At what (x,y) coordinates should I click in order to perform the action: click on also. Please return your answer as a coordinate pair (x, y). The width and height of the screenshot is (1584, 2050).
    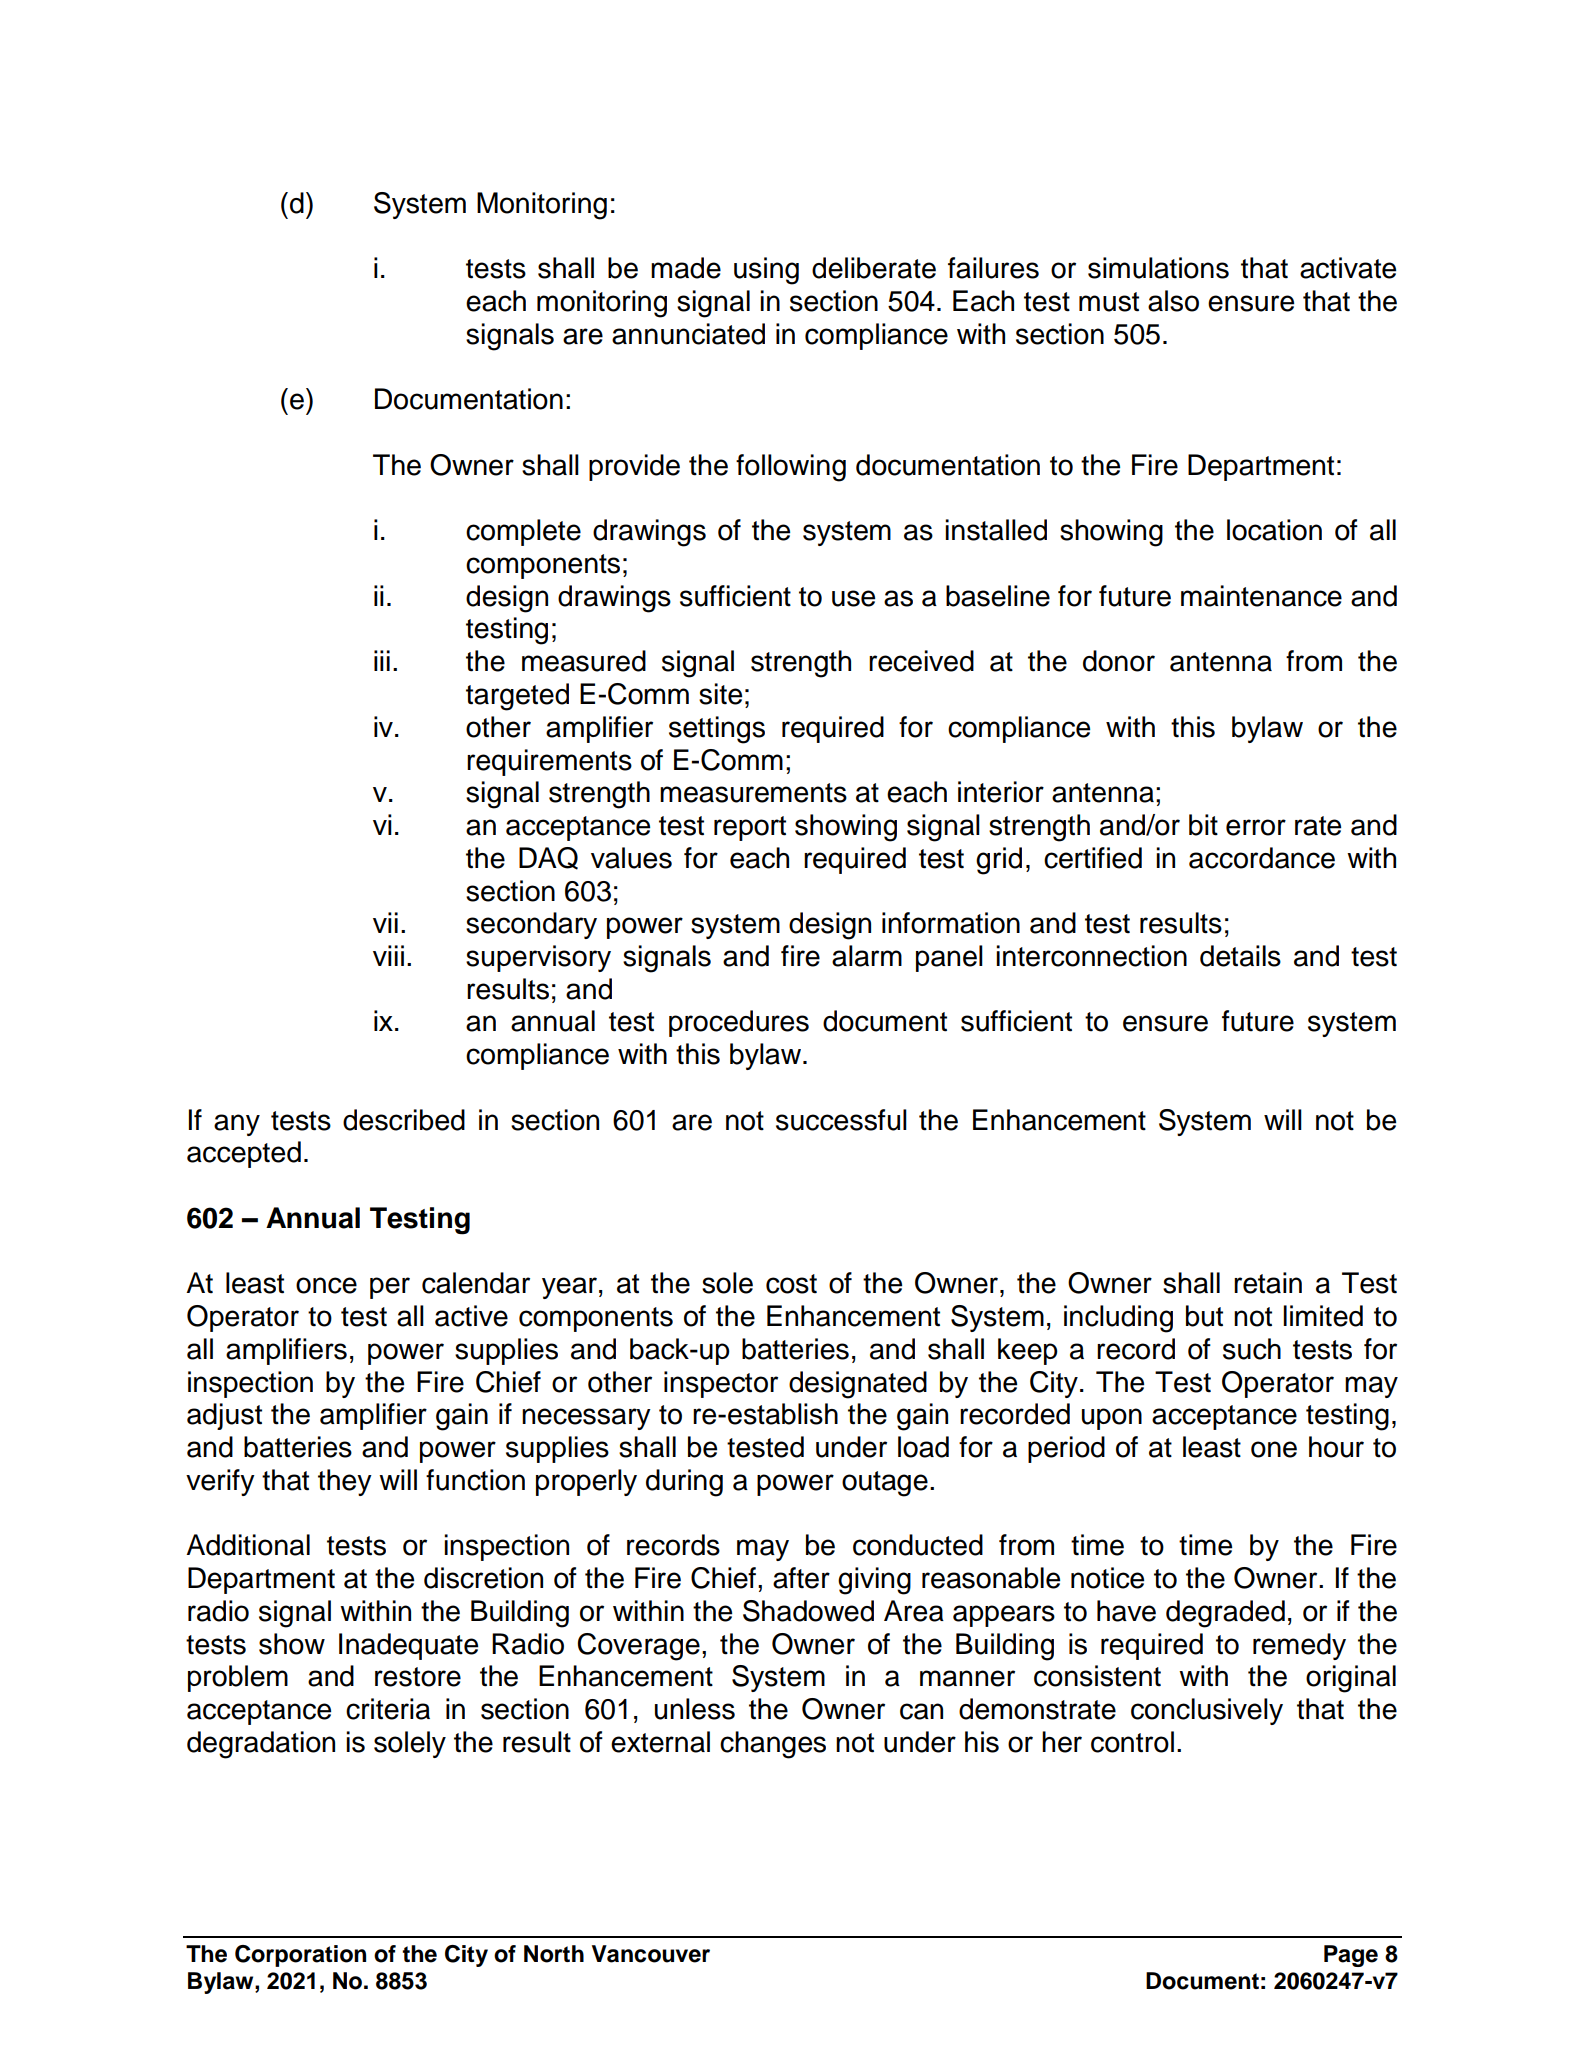
    Looking at the image, I should click on (1173, 301).
